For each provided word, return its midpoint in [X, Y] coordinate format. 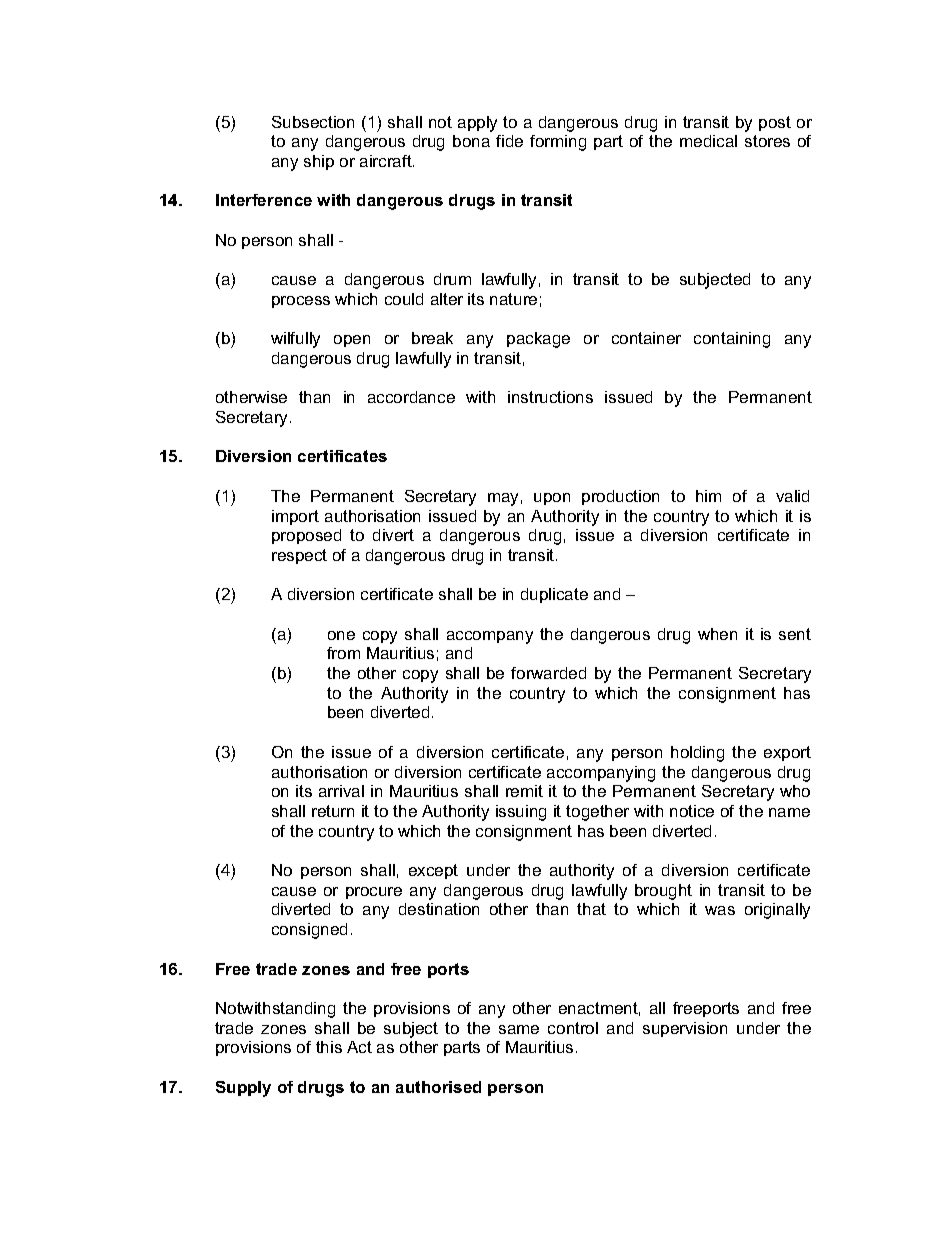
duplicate [554, 595]
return [333, 811]
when [717, 634]
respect [299, 556]
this [329, 1047]
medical [708, 141]
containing [732, 340]
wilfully [295, 340]
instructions [550, 397]
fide [509, 141]
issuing [521, 813]
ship [319, 162]
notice [692, 811]
